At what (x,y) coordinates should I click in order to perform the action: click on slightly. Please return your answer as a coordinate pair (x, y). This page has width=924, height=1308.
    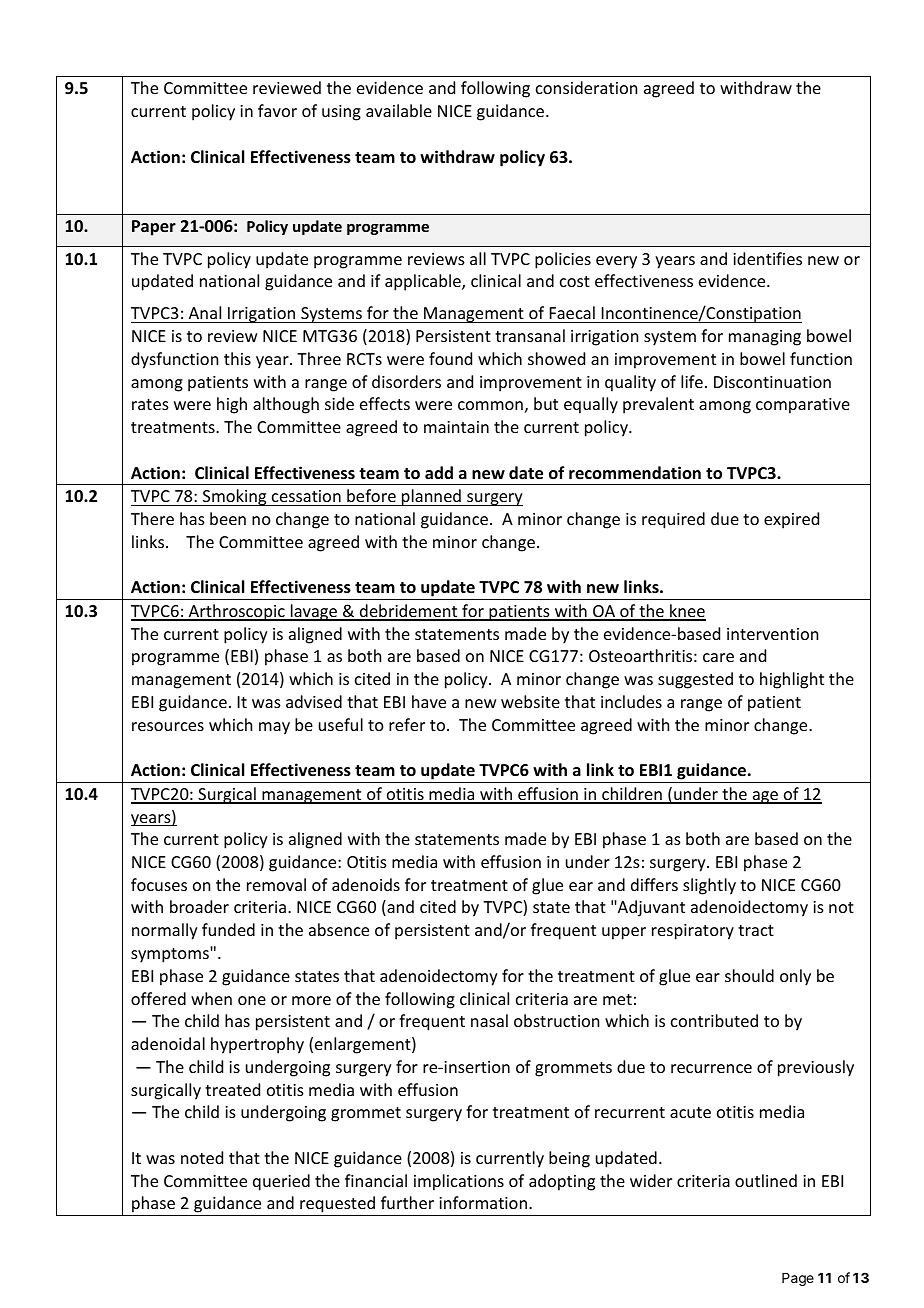
    Looking at the image, I should click on (709, 886).
